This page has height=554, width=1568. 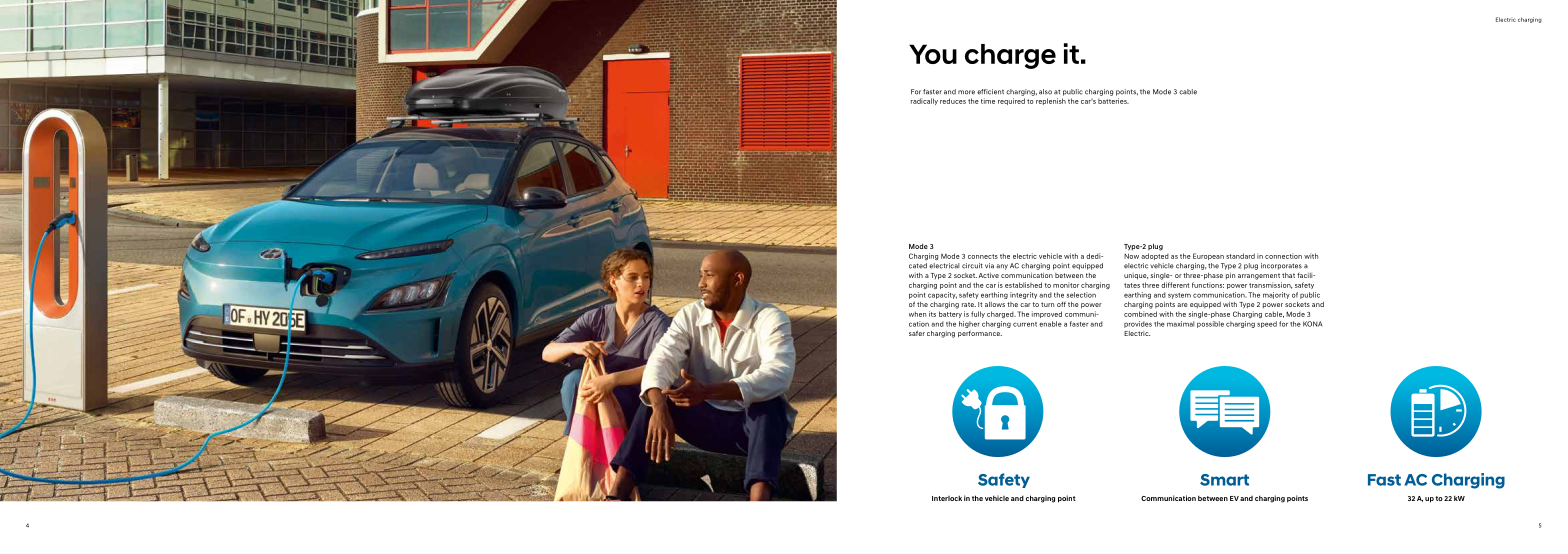 What do you see at coordinates (1313, 324) in the page?
I see `KONA` at bounding box center [1313, 324].
